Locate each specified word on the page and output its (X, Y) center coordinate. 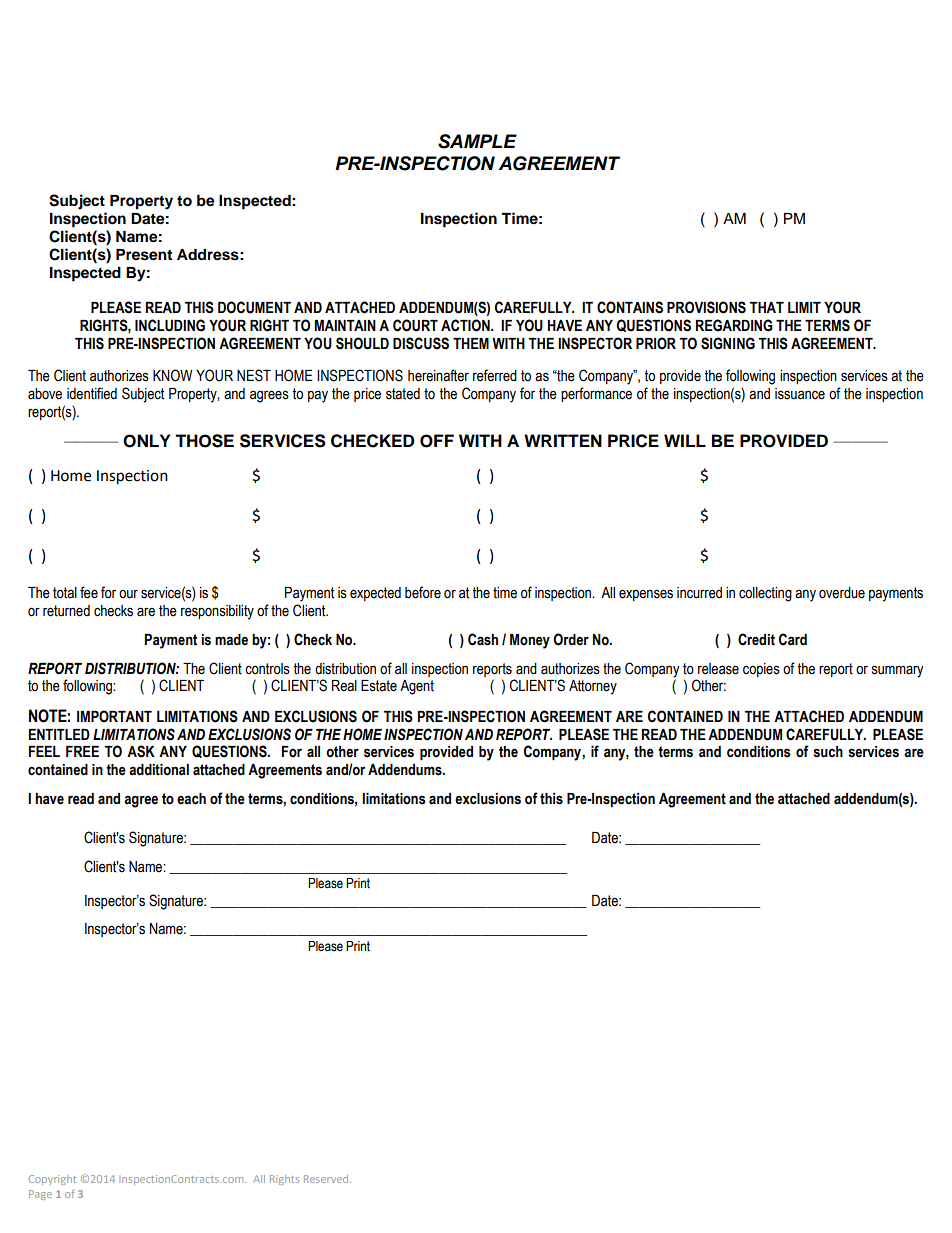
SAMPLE (477, 141)
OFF (437, 441)
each (191, 799)
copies (761, 670)
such (828, 752)
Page (40, 1195)
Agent (417, 687)
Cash (483, 639)
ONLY (146, 441)
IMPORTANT (114, 716)
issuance (800, 394)
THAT (767, 307)
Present (144, 255)
